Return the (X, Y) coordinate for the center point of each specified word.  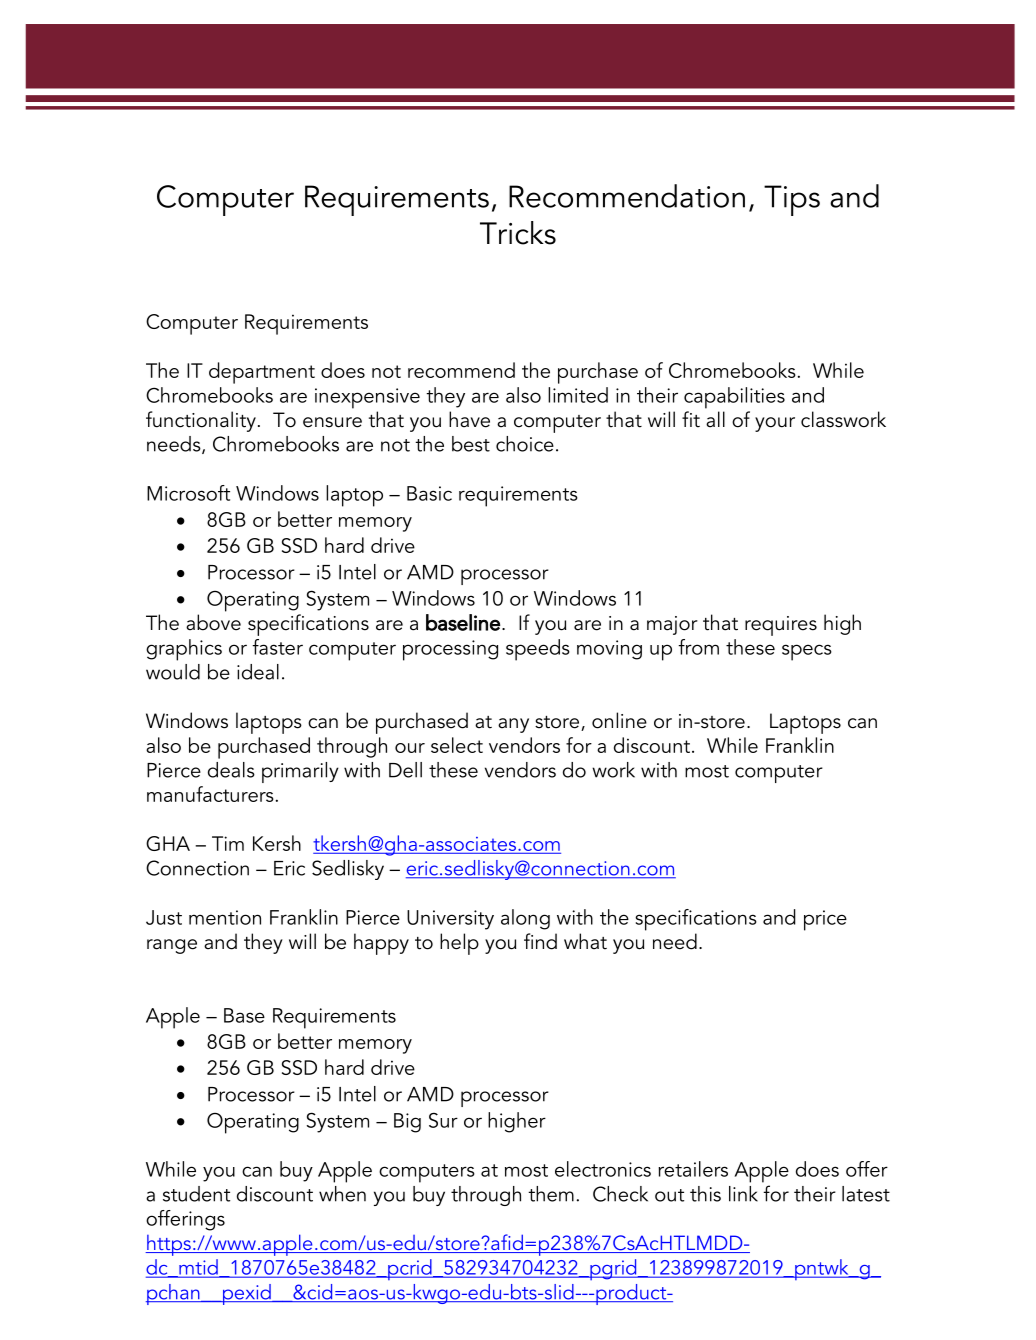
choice (525, 444)
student (196, 1194)
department (262, 373)
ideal (258, 672)
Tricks (518, 233)
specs (807, 652)
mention (225, 917)
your (775, 424)
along (525, 919)
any (513, 725)
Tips (792, 200)
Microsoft (188, 493)
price (825, 920)
